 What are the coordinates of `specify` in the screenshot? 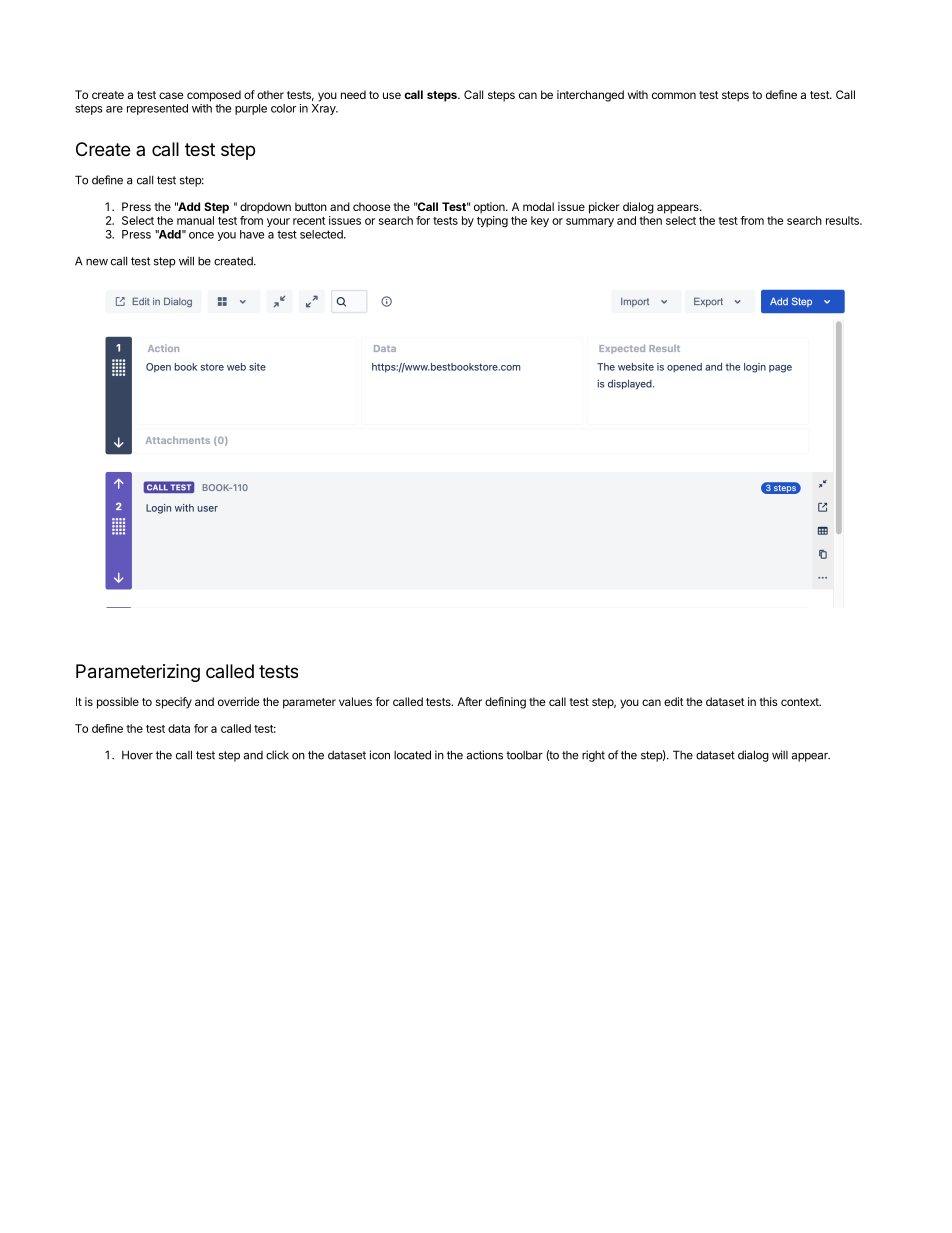 It's located at (174, 703).
